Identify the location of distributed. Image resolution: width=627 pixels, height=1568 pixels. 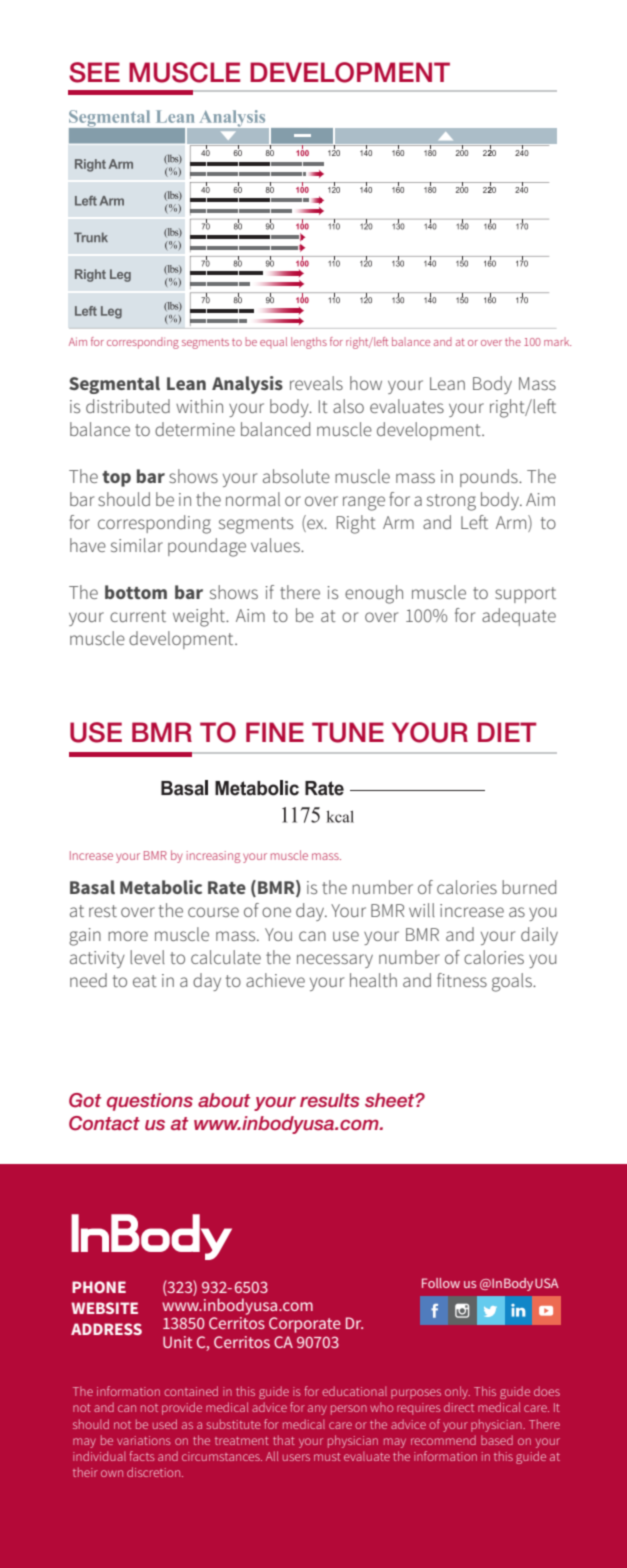
(128, 406).
